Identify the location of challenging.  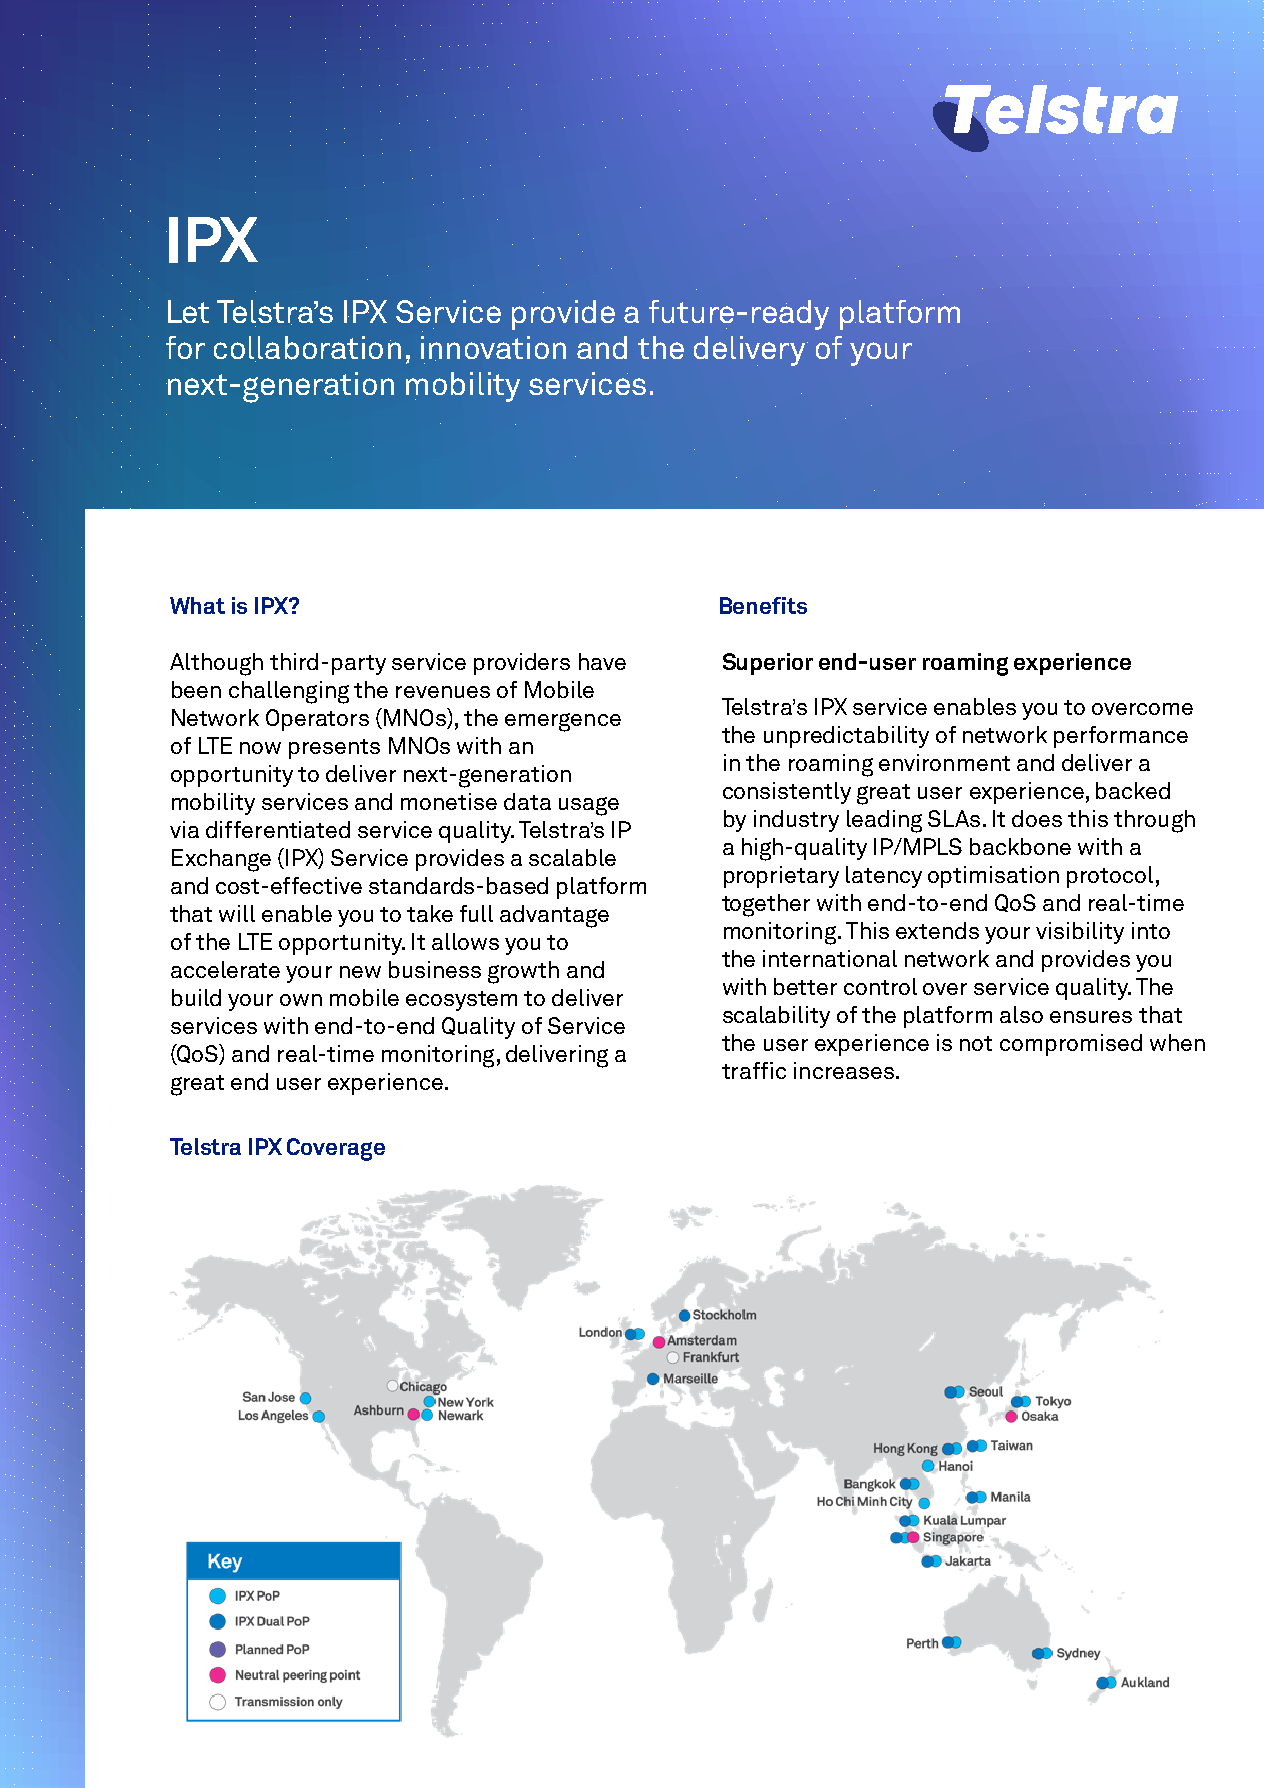
(289, 692).
